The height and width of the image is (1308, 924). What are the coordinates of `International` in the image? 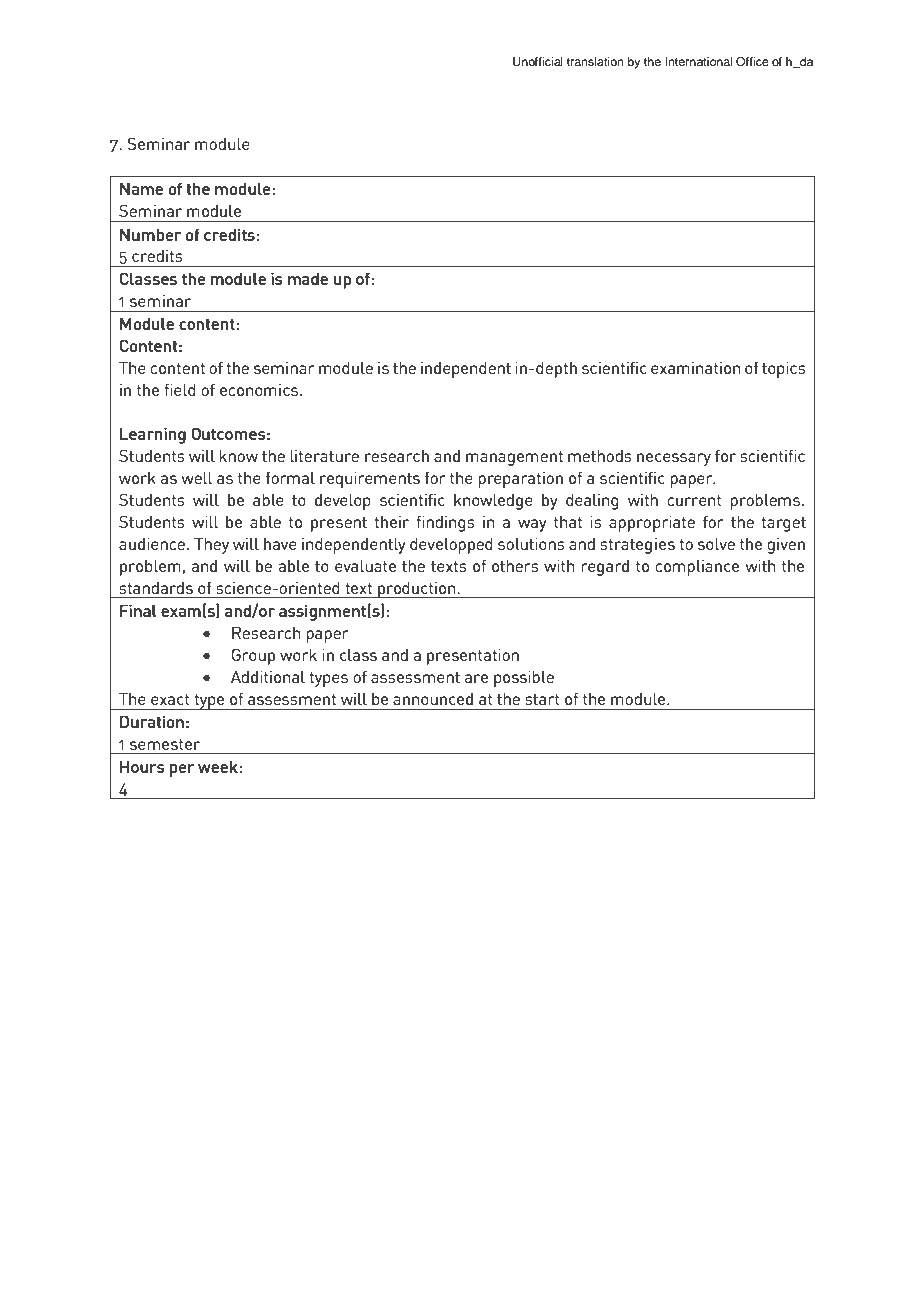 It's located at (698, 61).
